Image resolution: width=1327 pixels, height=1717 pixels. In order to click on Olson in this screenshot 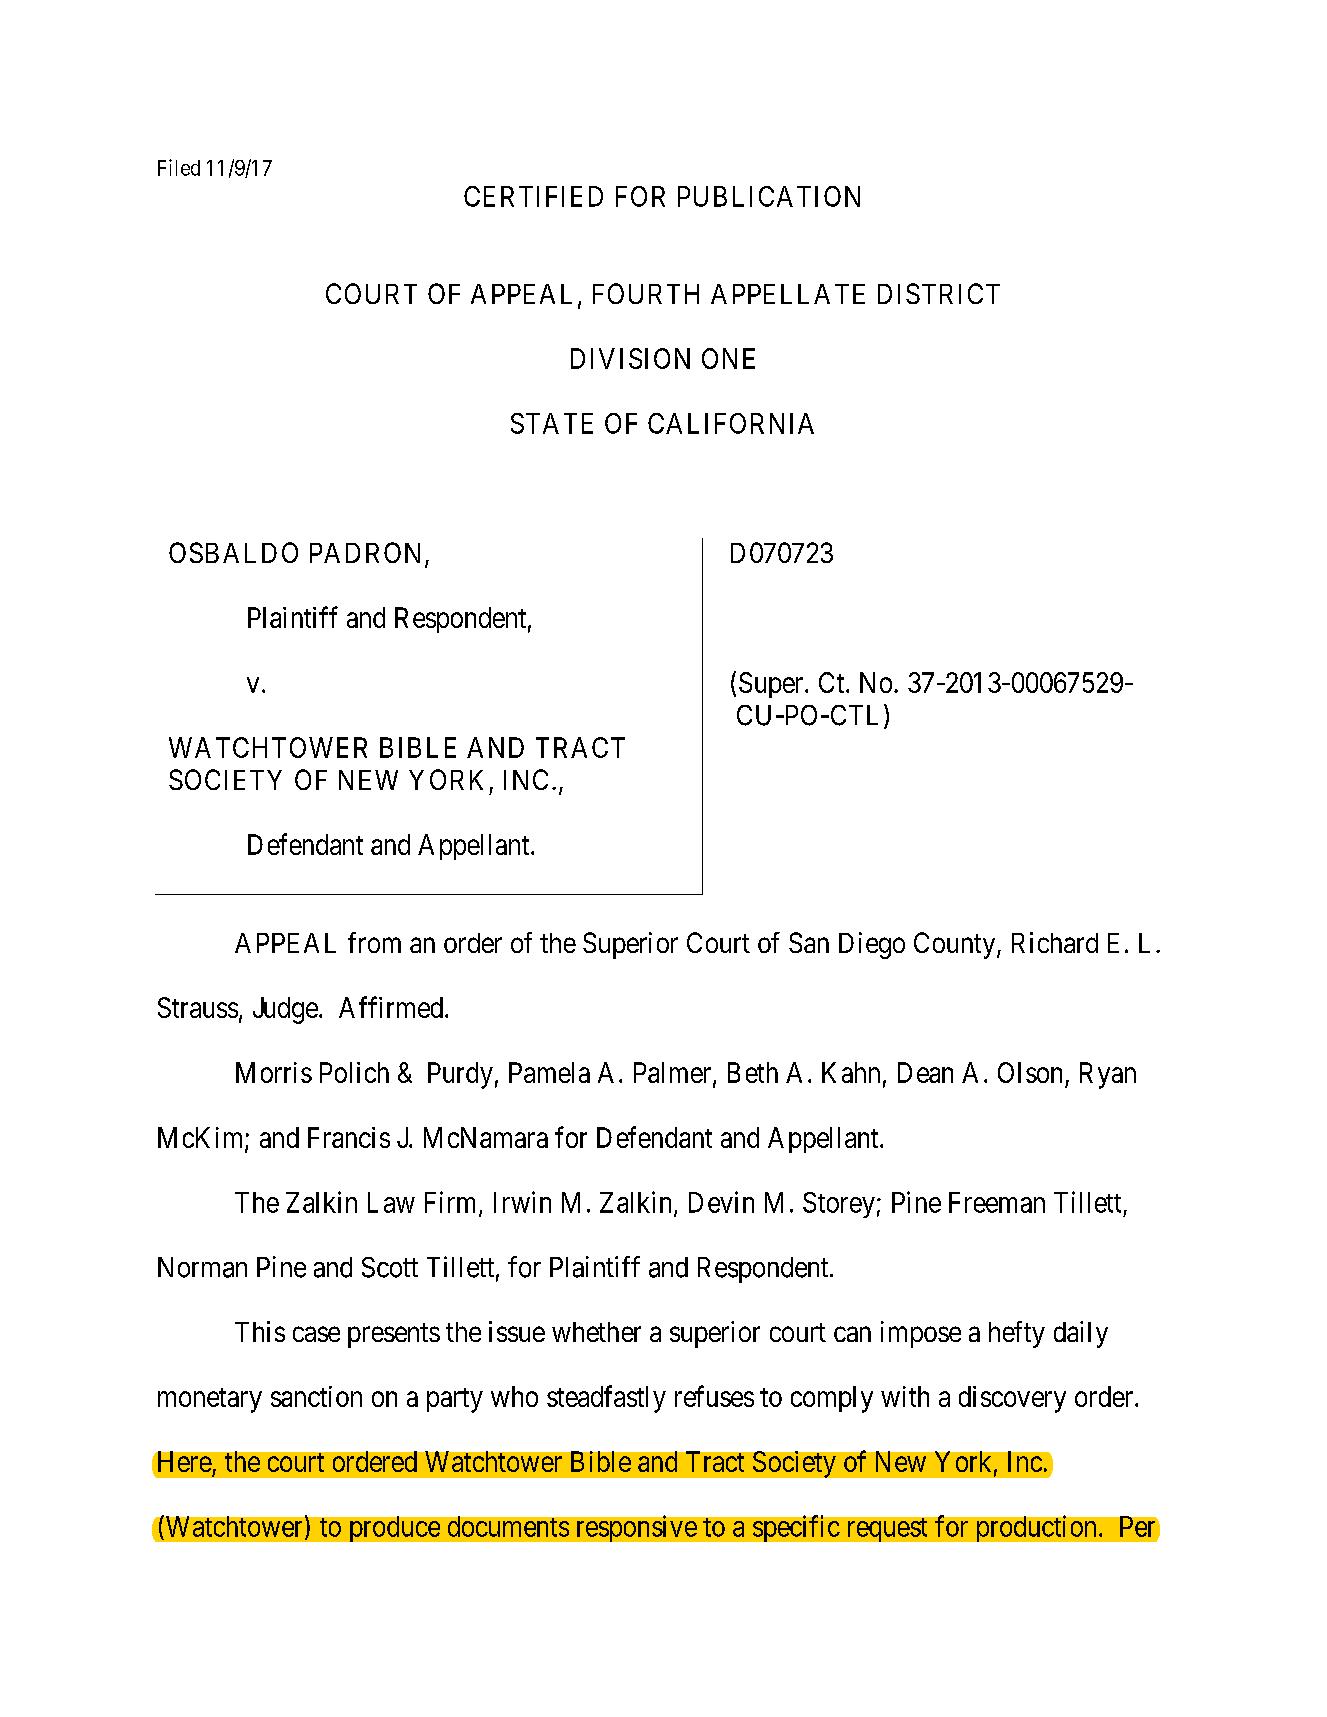, I will do `click(1030, 1072)`.
